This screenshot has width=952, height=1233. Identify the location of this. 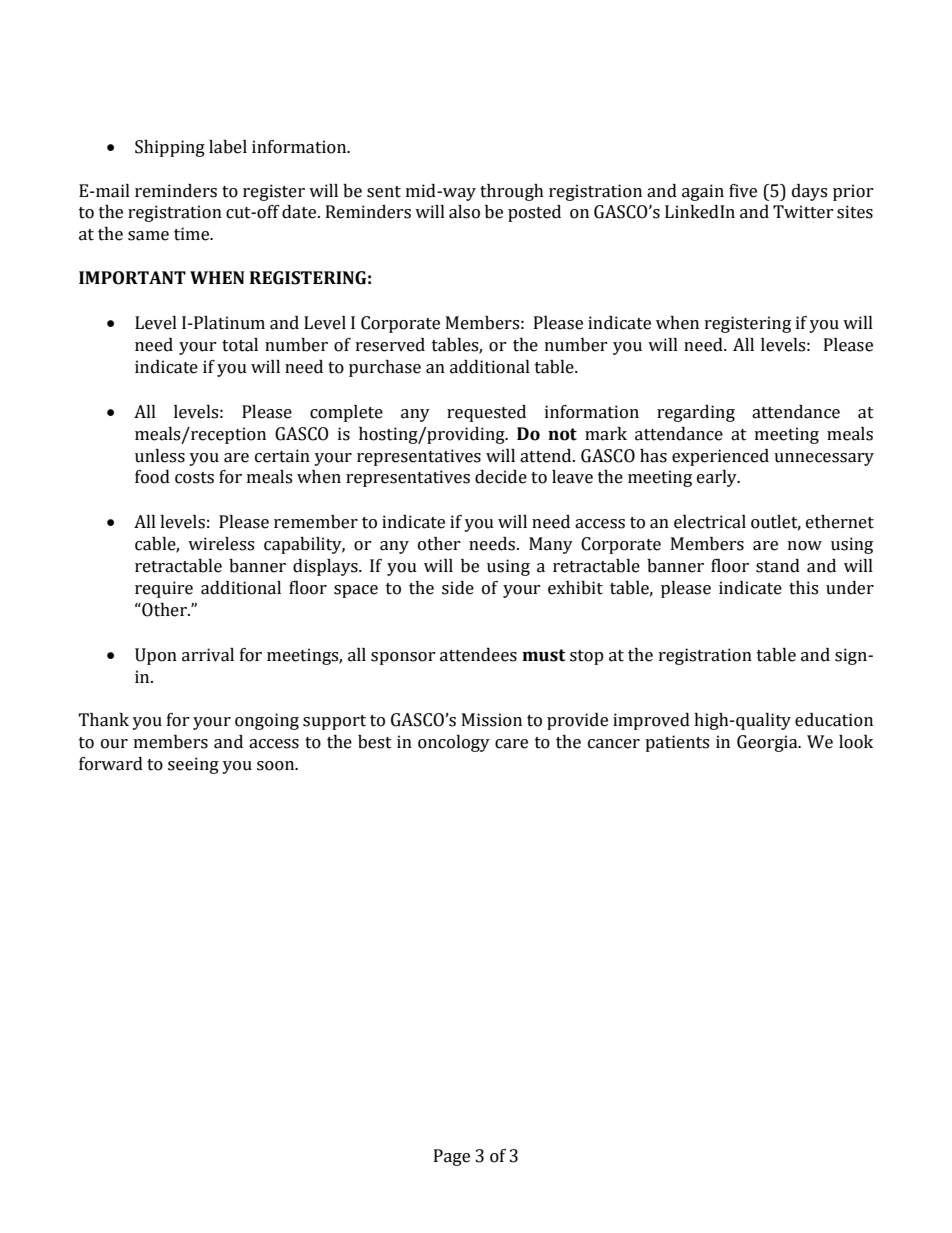
(803, 588).
